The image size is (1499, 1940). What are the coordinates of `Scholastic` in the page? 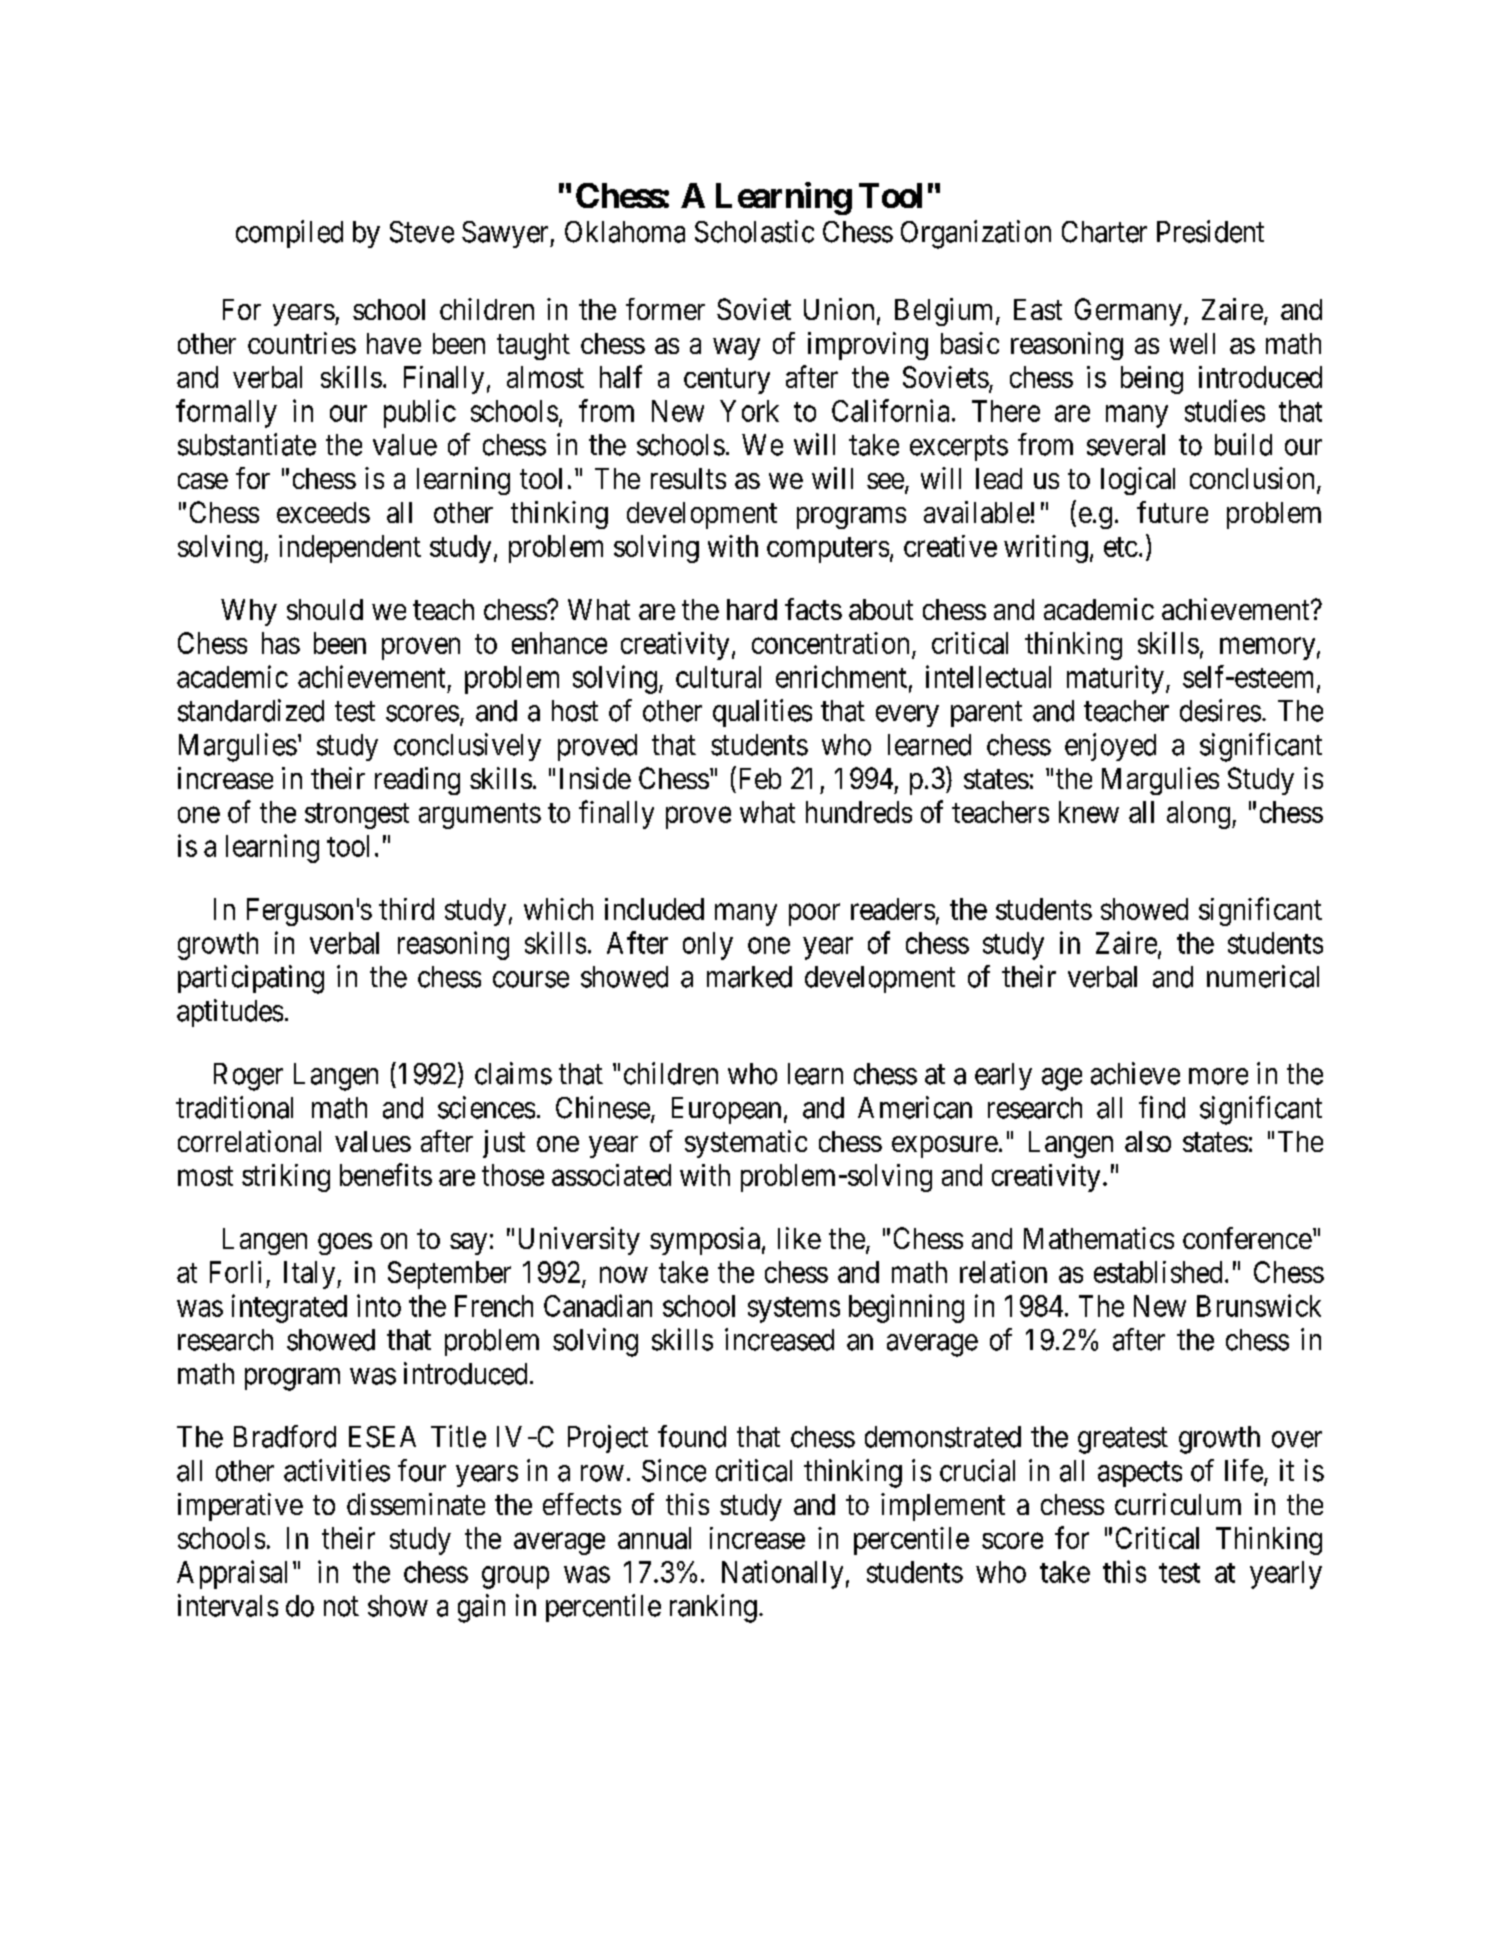 It's located at (754, 231).
